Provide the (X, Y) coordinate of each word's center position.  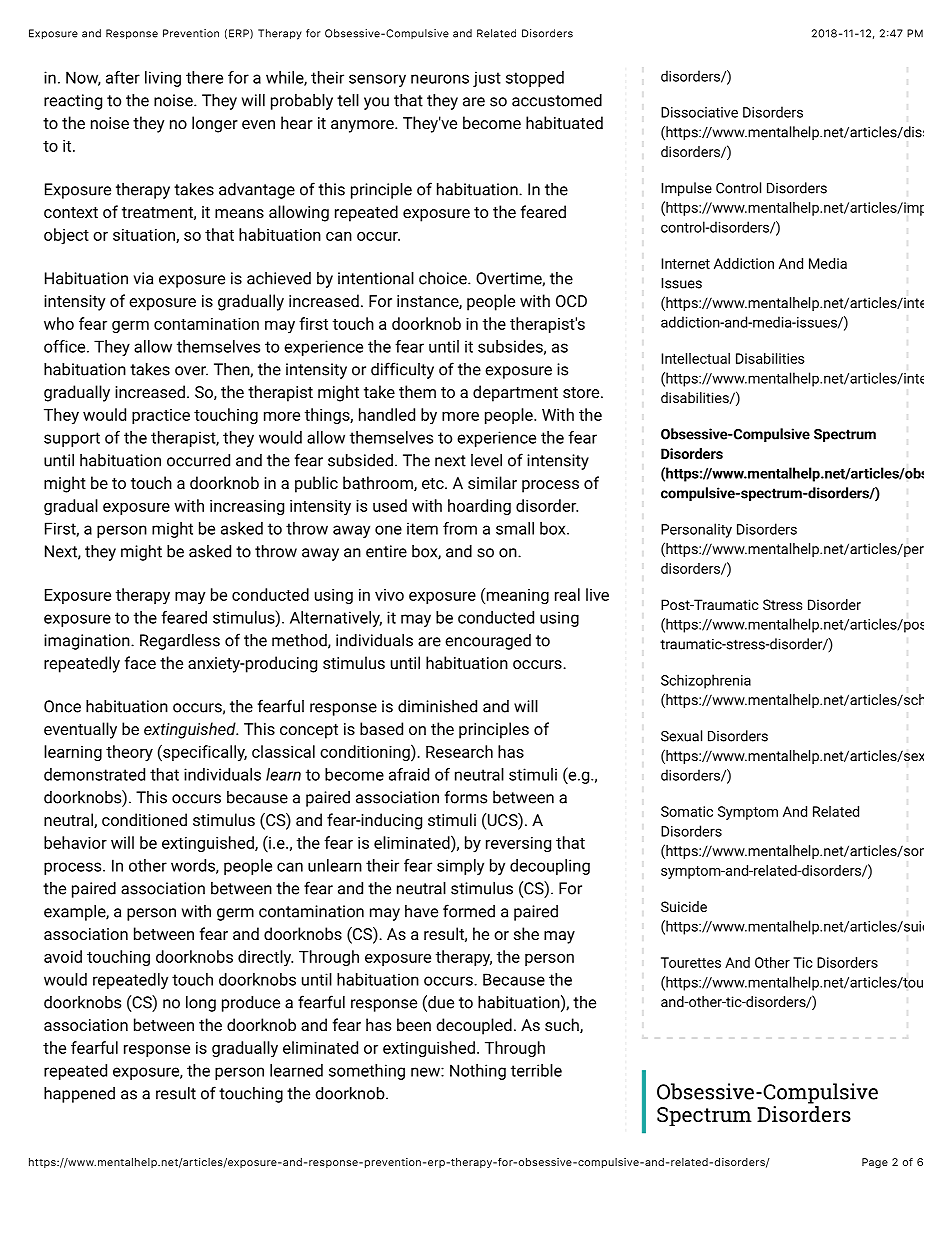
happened (79, 1095)
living (163, 79)
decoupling (550, 867)
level (486, 460)
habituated (564, 122)
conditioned (144, 819)
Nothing (478, 1072)
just (487, 79)
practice (161, 416)
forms (466, 797)
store (582, 392)
